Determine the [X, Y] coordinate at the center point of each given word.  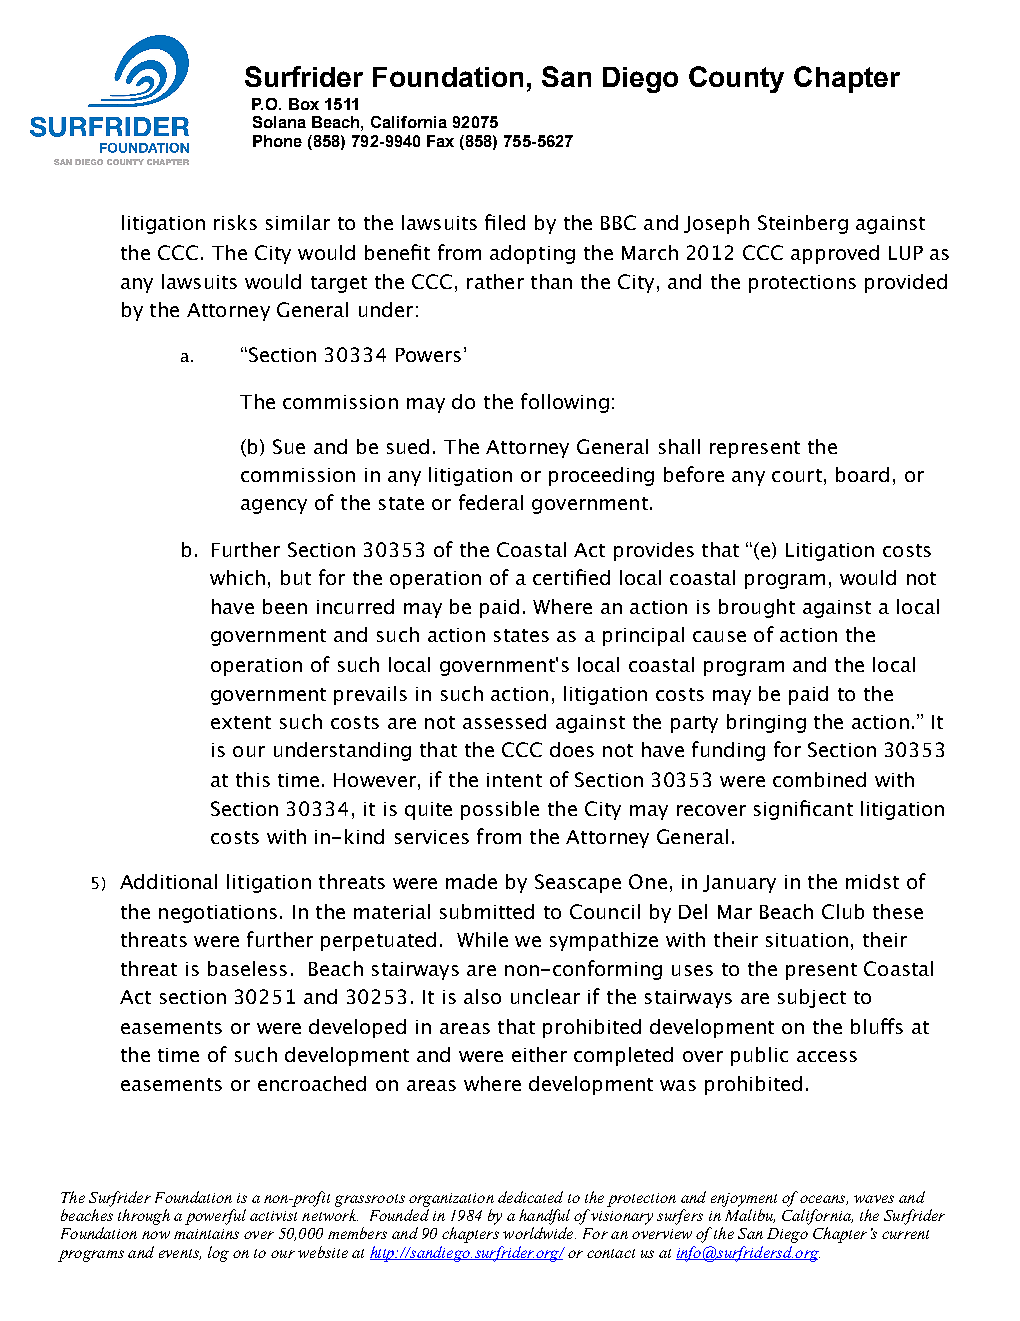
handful [544, 1217]
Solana [279, 122]
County [736, 79]
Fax [440, 141]
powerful [215, 1217]
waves [874, 1199]
